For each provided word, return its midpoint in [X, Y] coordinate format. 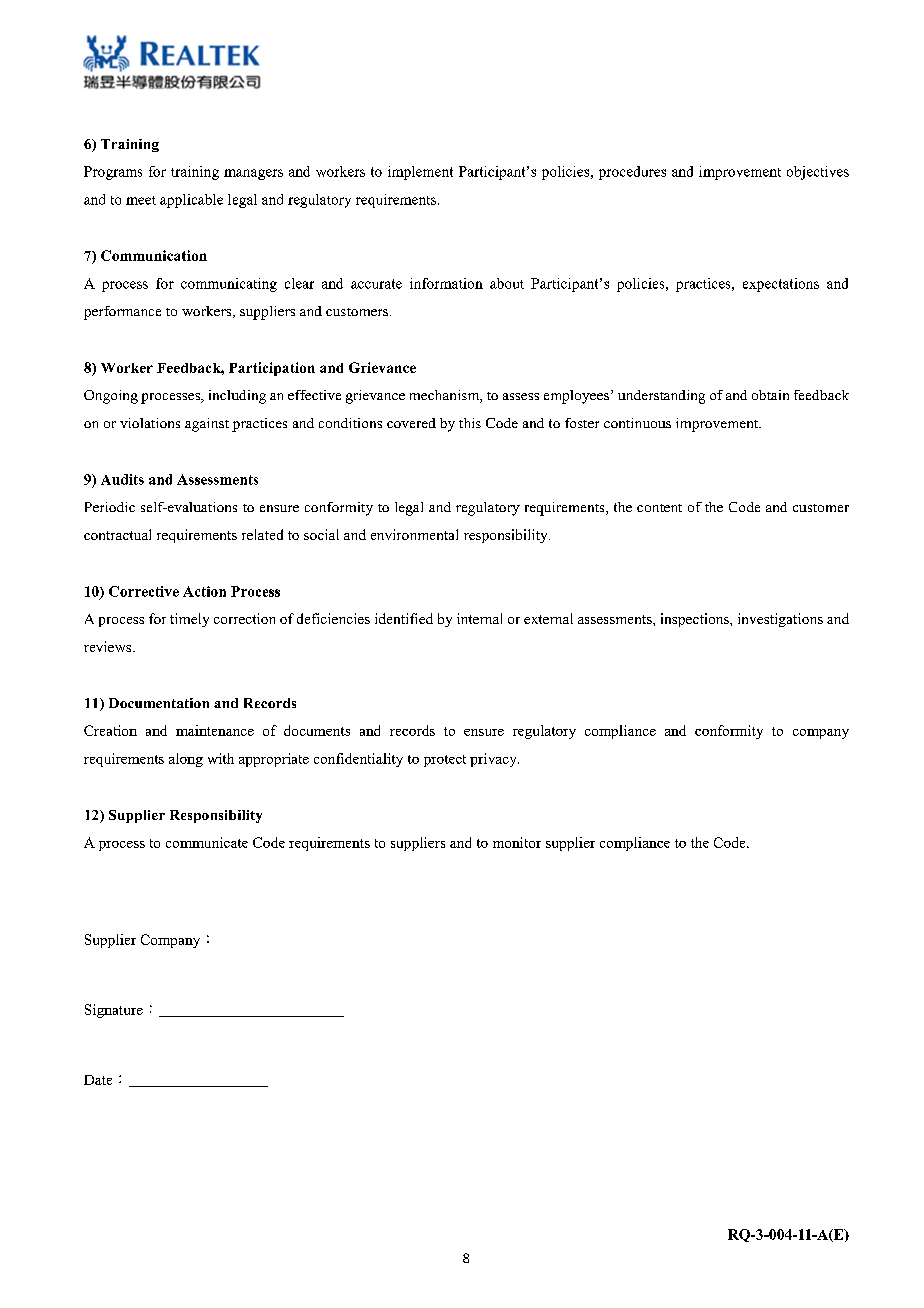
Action [204, 591]
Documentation [159, 703]
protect [445, 761]
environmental [414, 534]
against [207, 425]
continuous [637, 423]
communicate [207, 842]
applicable [191, 201]
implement [420, 173]
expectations [781, 285]
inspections [696, 620]
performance [122, 313]
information [446, 283]
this [470, 423]
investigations [780, 620]
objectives [818, 173]
